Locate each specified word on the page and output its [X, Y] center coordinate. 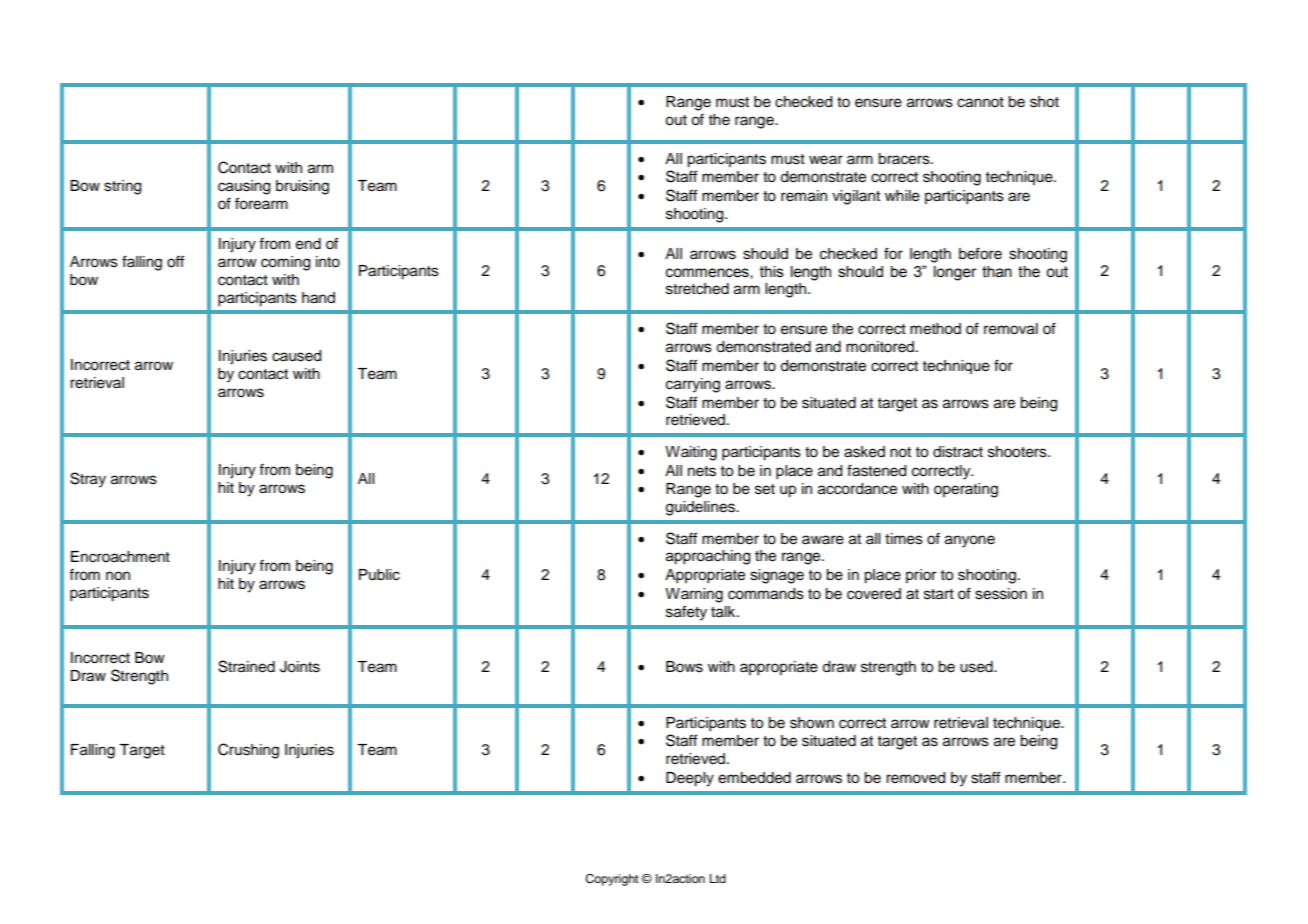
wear [826, 160]
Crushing [248, 751]
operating [966, 490]
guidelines [701, 508]
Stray [88, 480]
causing [244, 187]
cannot [980, 102]
